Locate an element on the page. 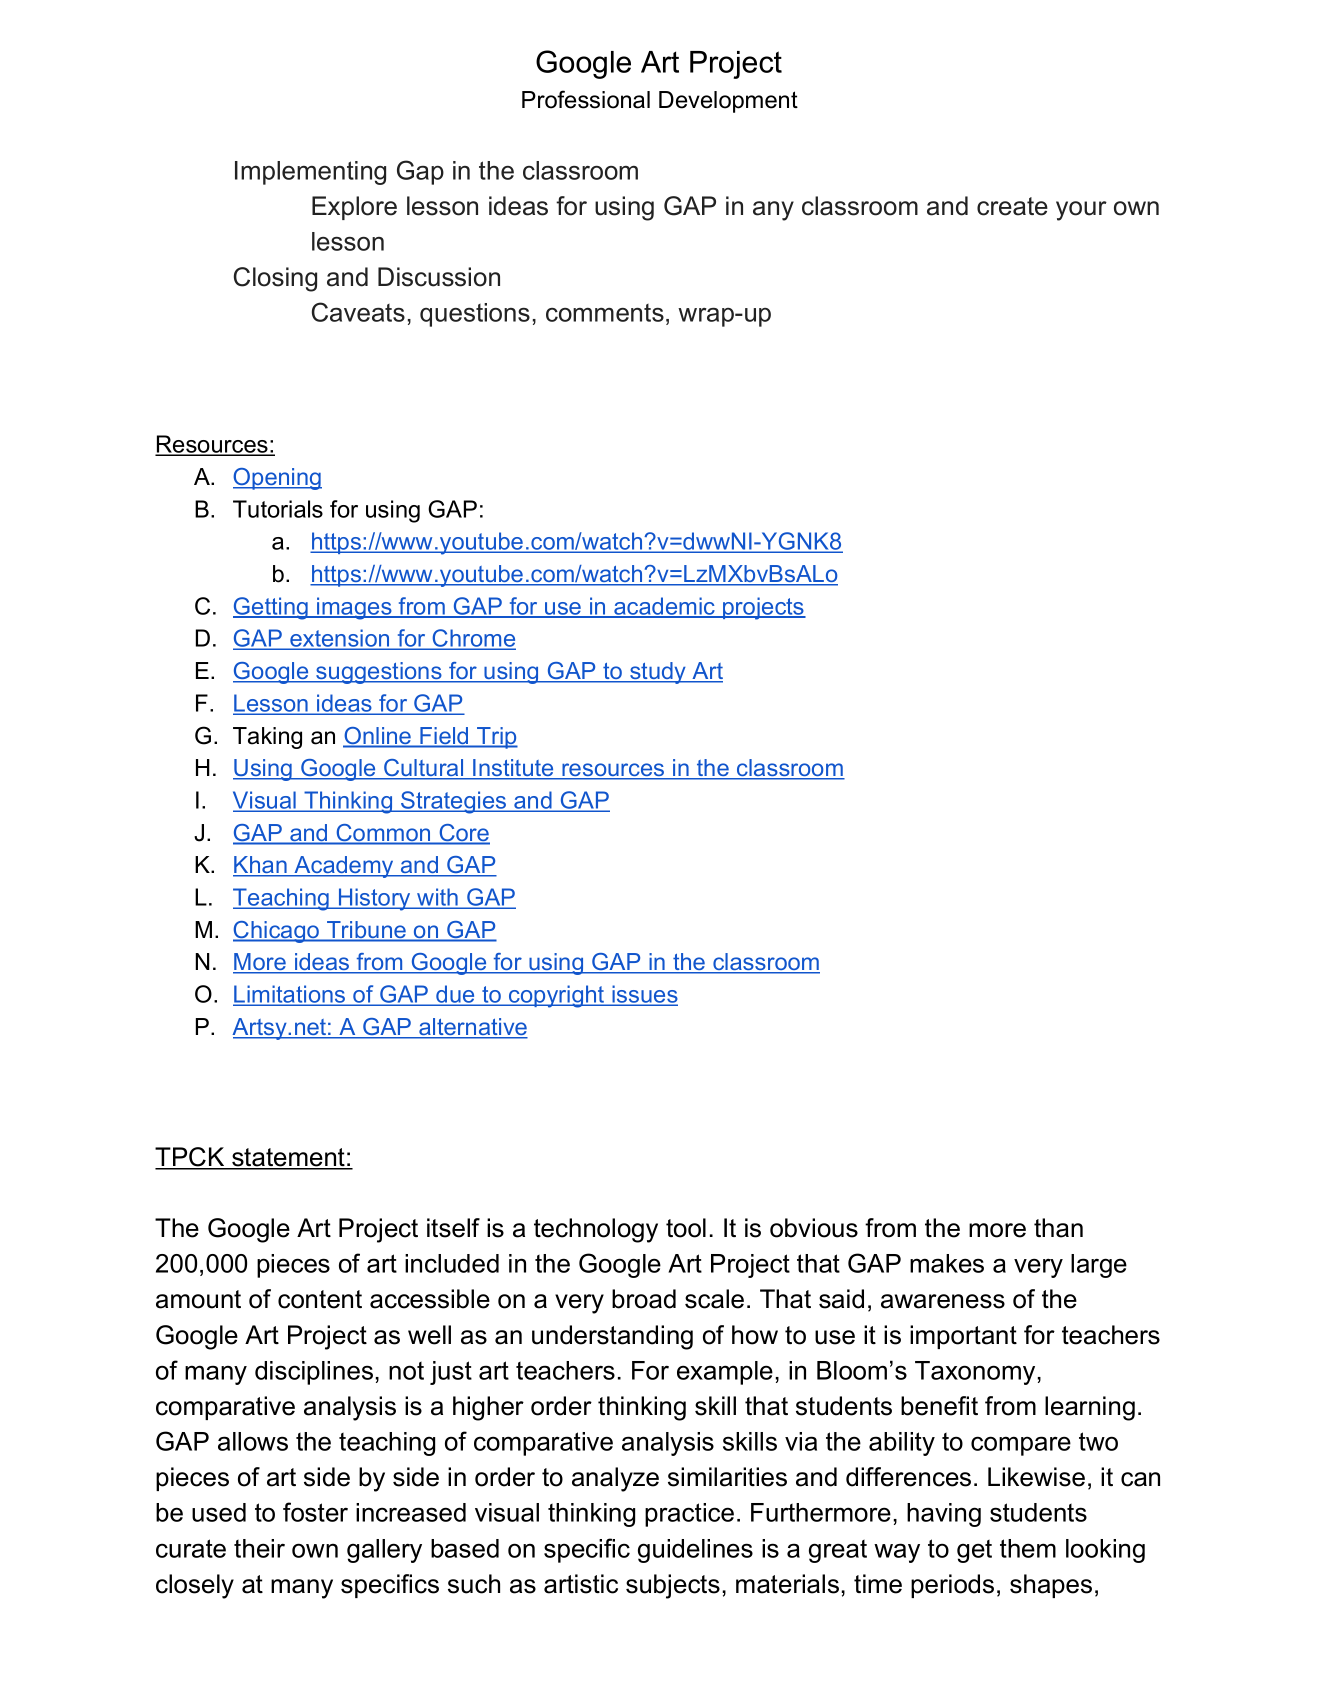  foster is located at coordinates (315, 1512).
